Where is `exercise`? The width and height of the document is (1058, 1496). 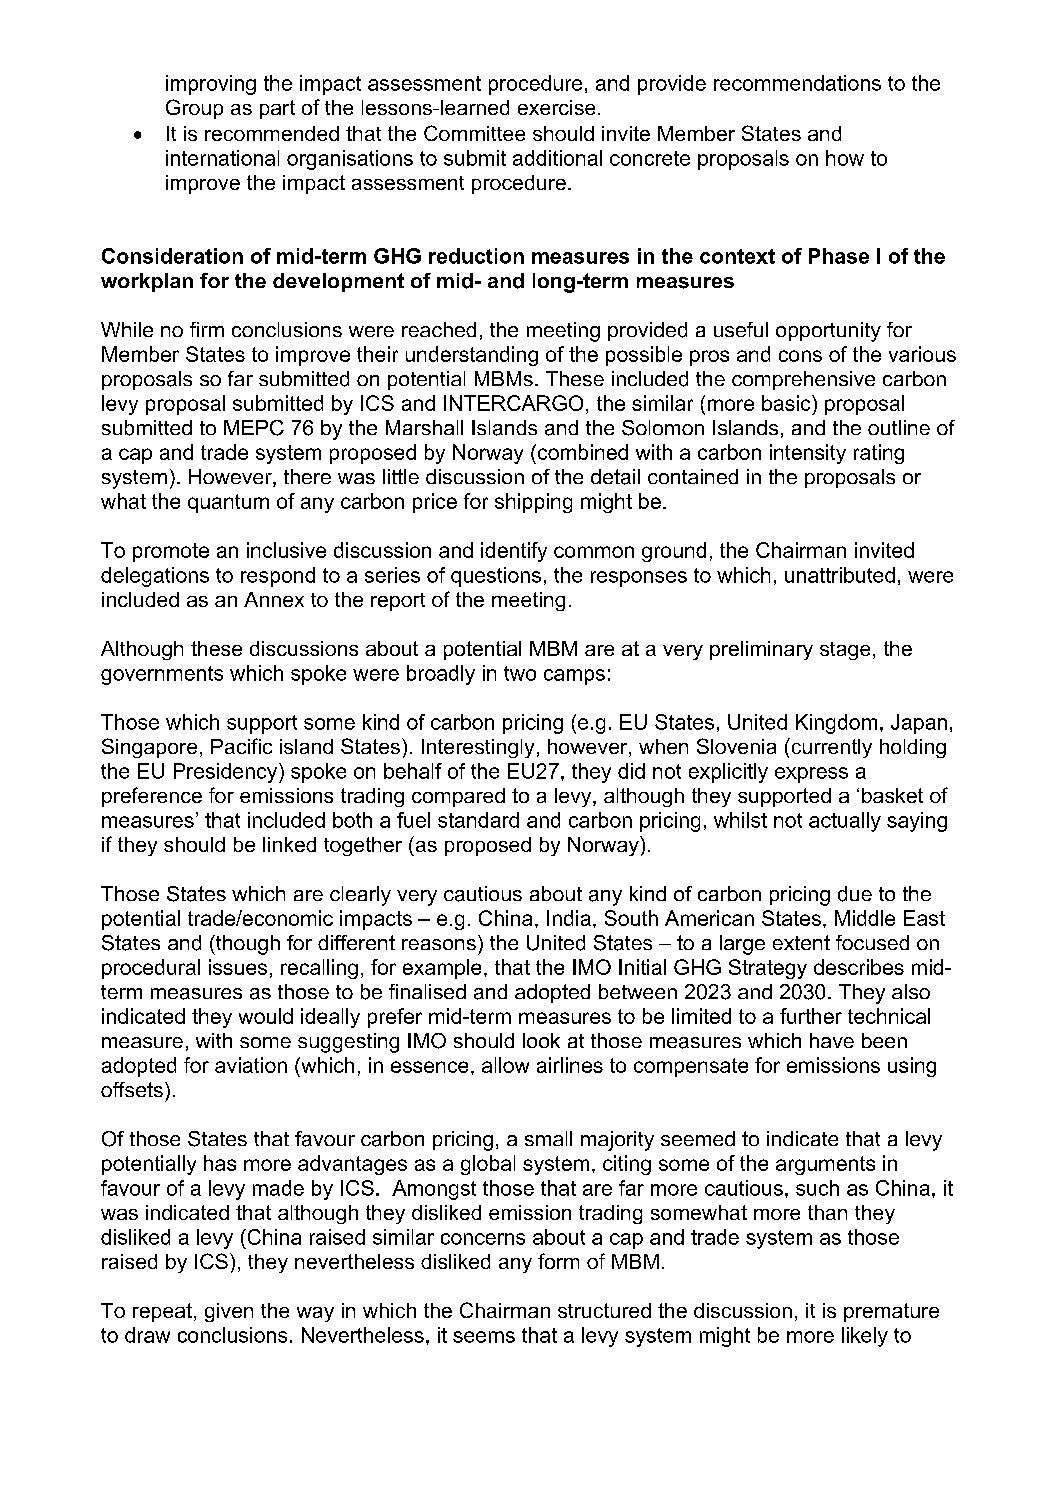
exercise is located at coordinates (556, 107).
